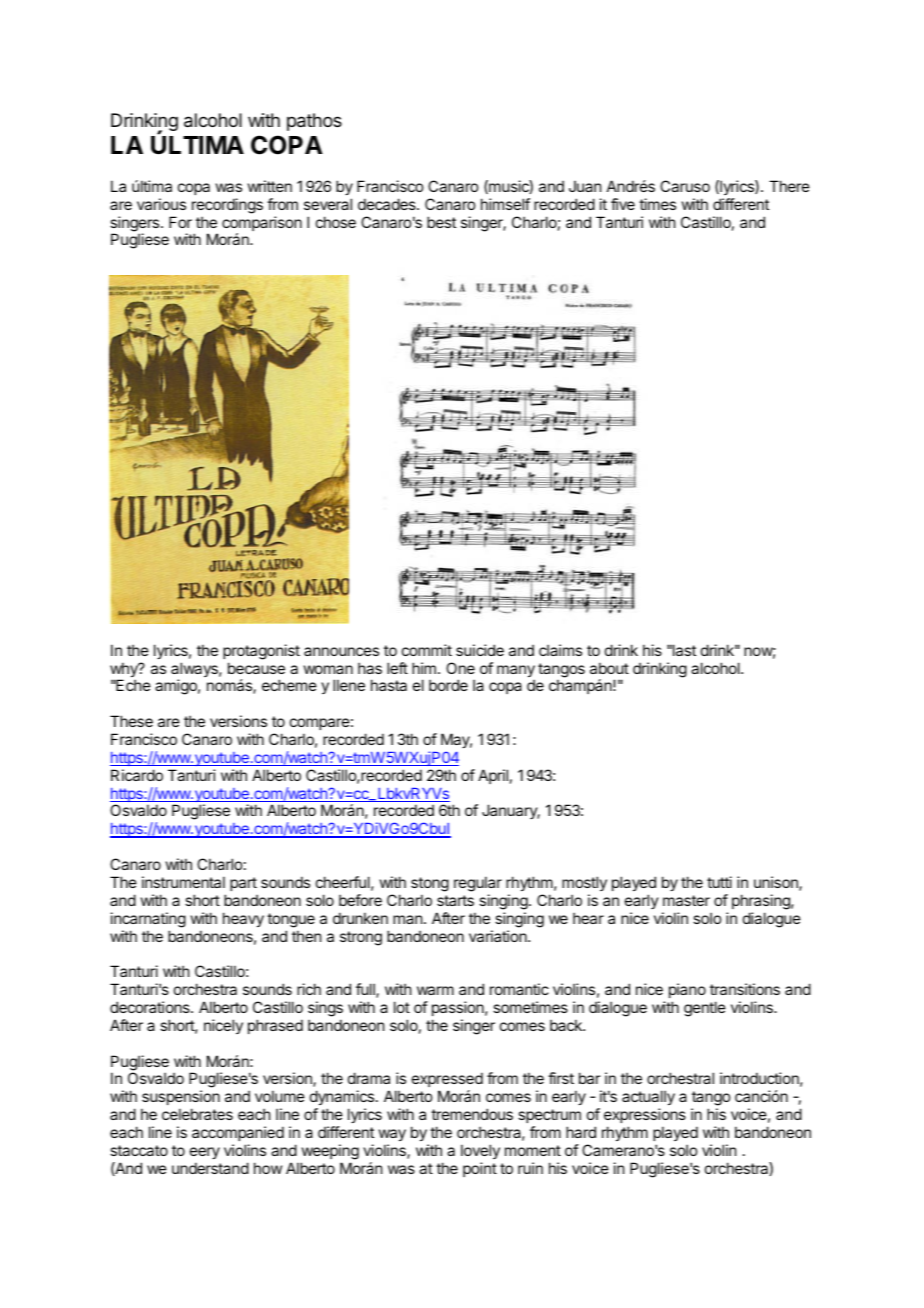 This screenshot has width=924, height=1308. I want to click on five, so click(623, 204).
